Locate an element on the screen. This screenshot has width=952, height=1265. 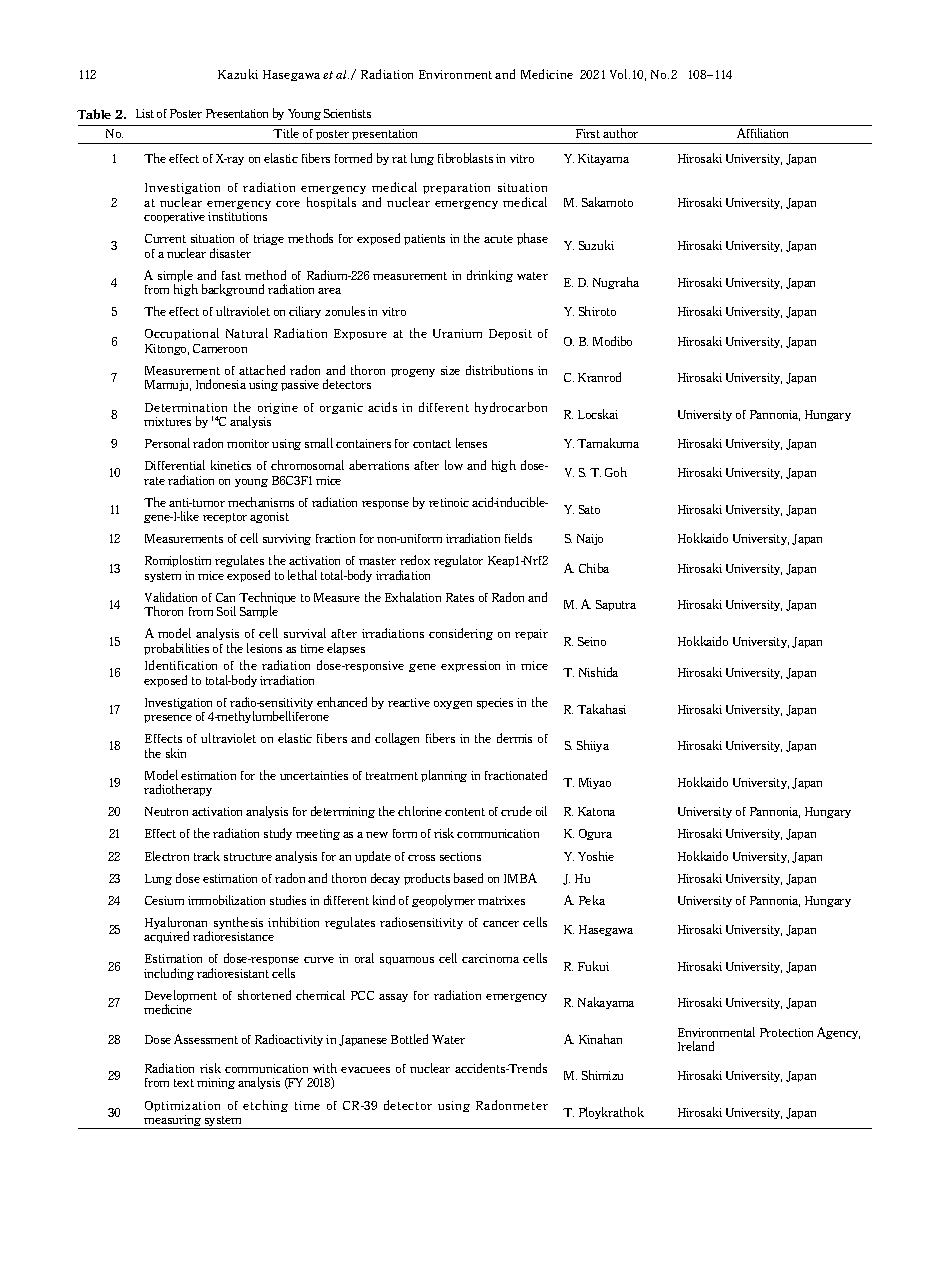
text is located at coordinates (184, 1083).
